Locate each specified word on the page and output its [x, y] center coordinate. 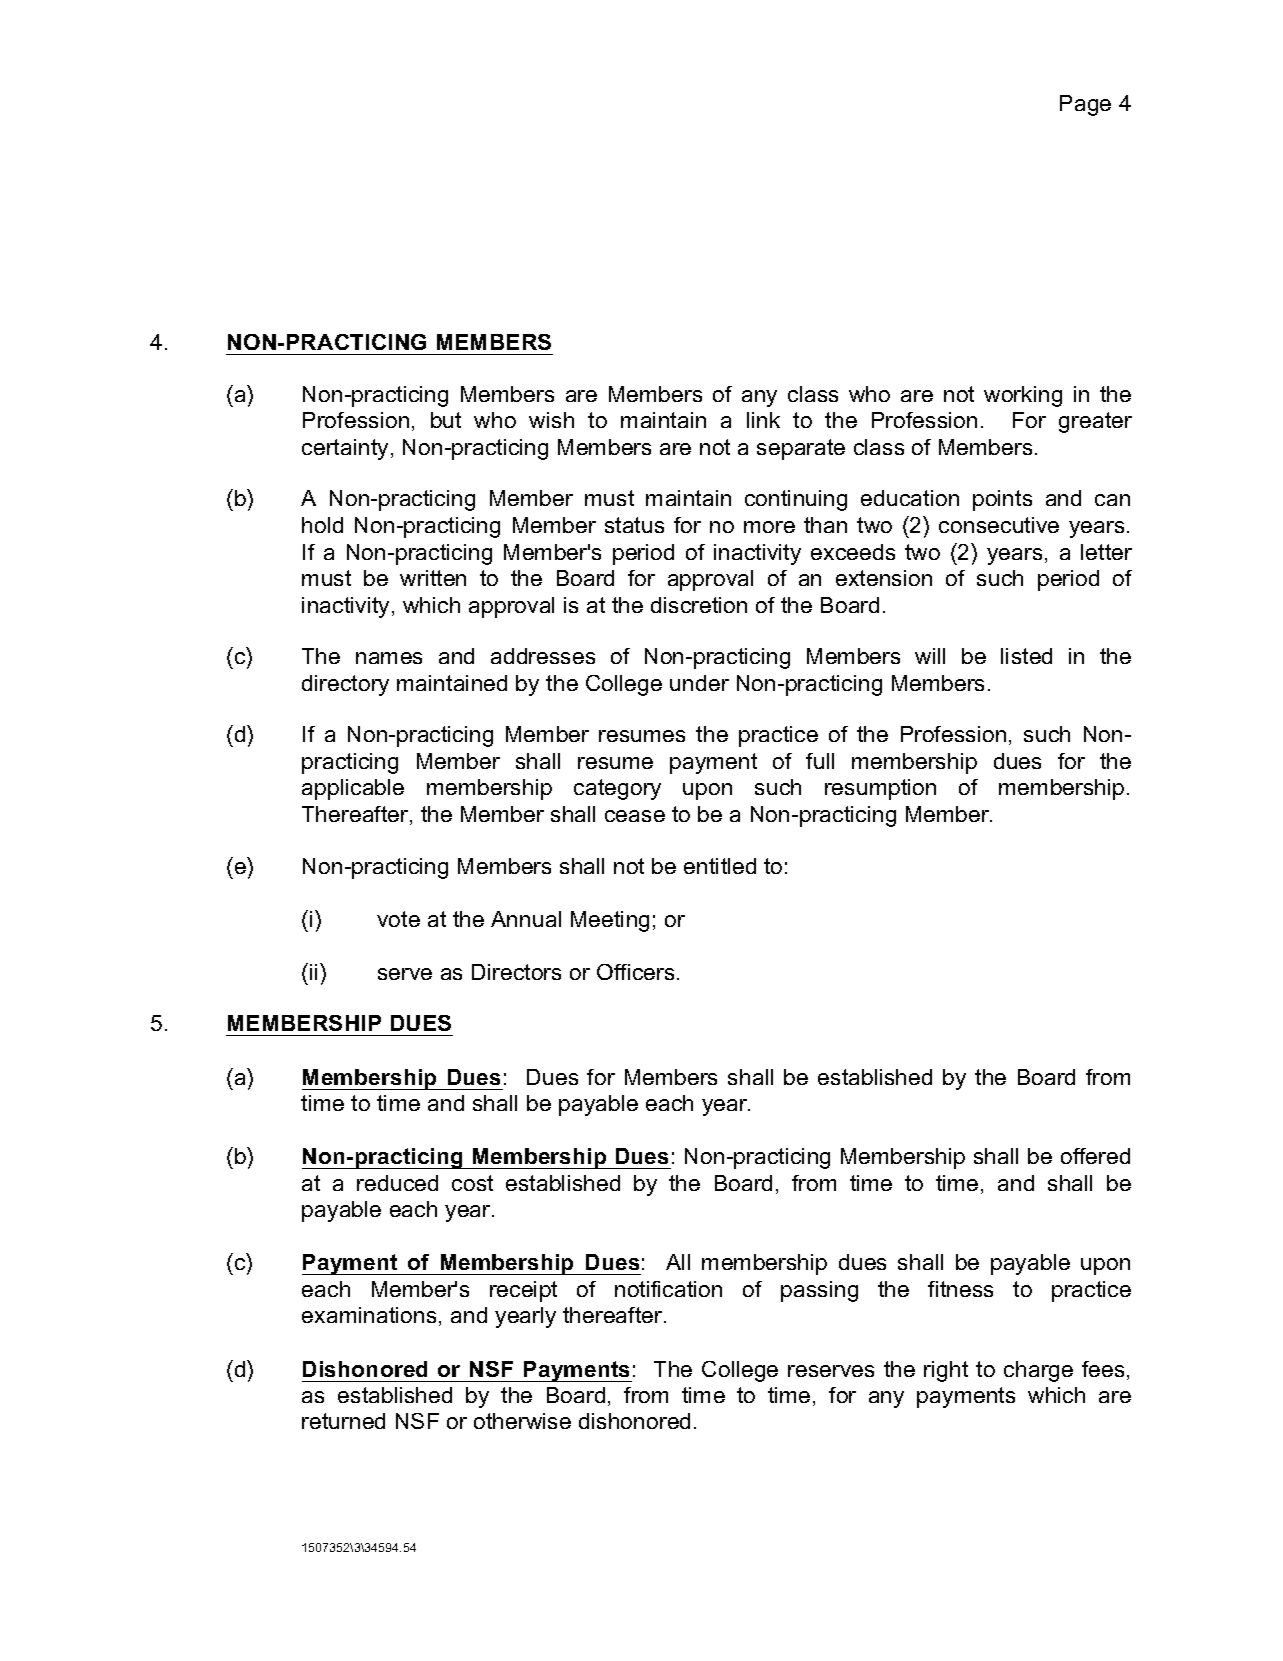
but [446, 420]
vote [398, 919]
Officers [635, 972]
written [433, 578]
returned [343, 1421]
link [763, 420]
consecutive [999, 525]
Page [1085, 105]
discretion [699, 605]
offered [1095, 1156]
